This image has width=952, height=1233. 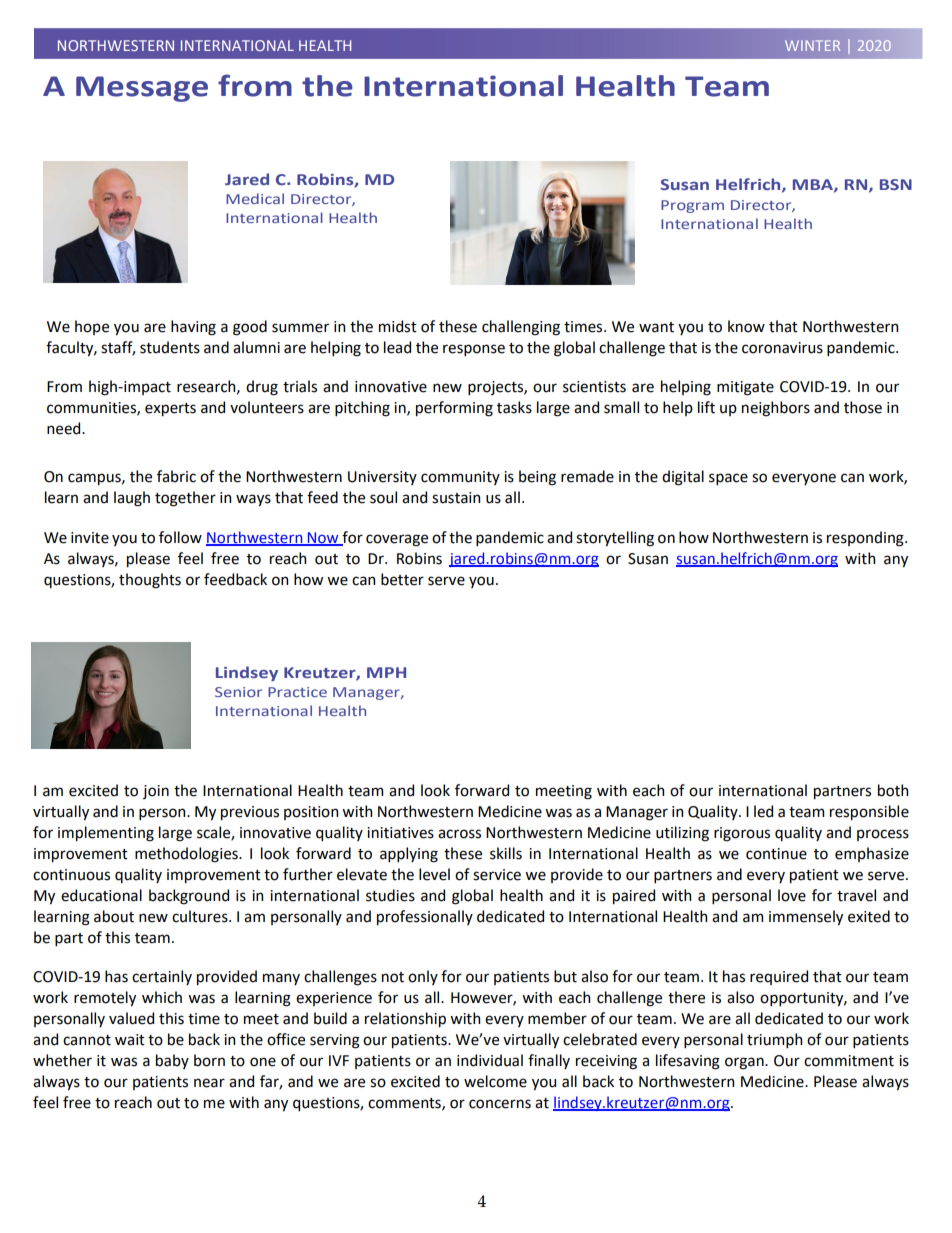 I want to click on Message, so click(x=142, y=89).
